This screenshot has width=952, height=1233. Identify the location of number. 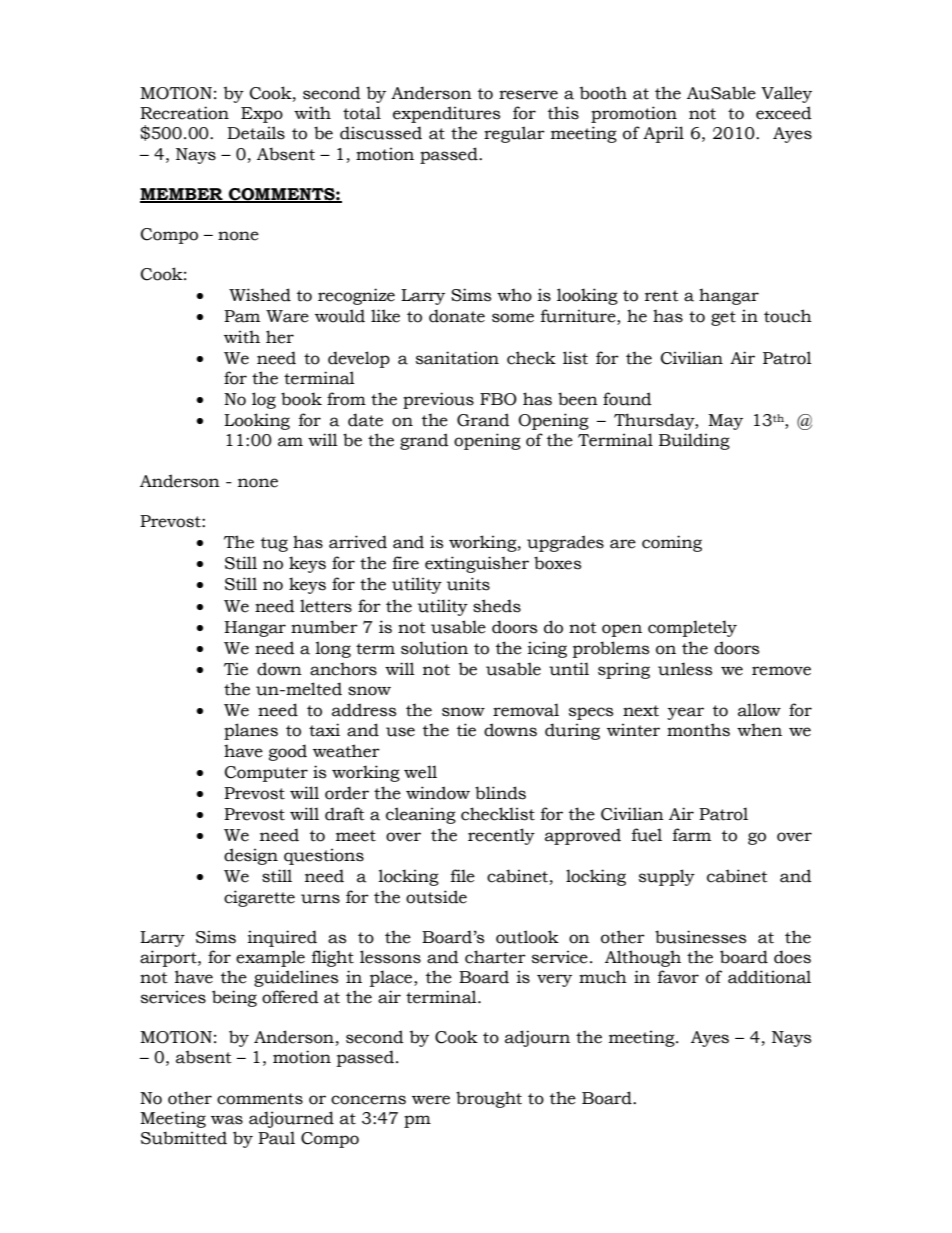
(324, 627).
